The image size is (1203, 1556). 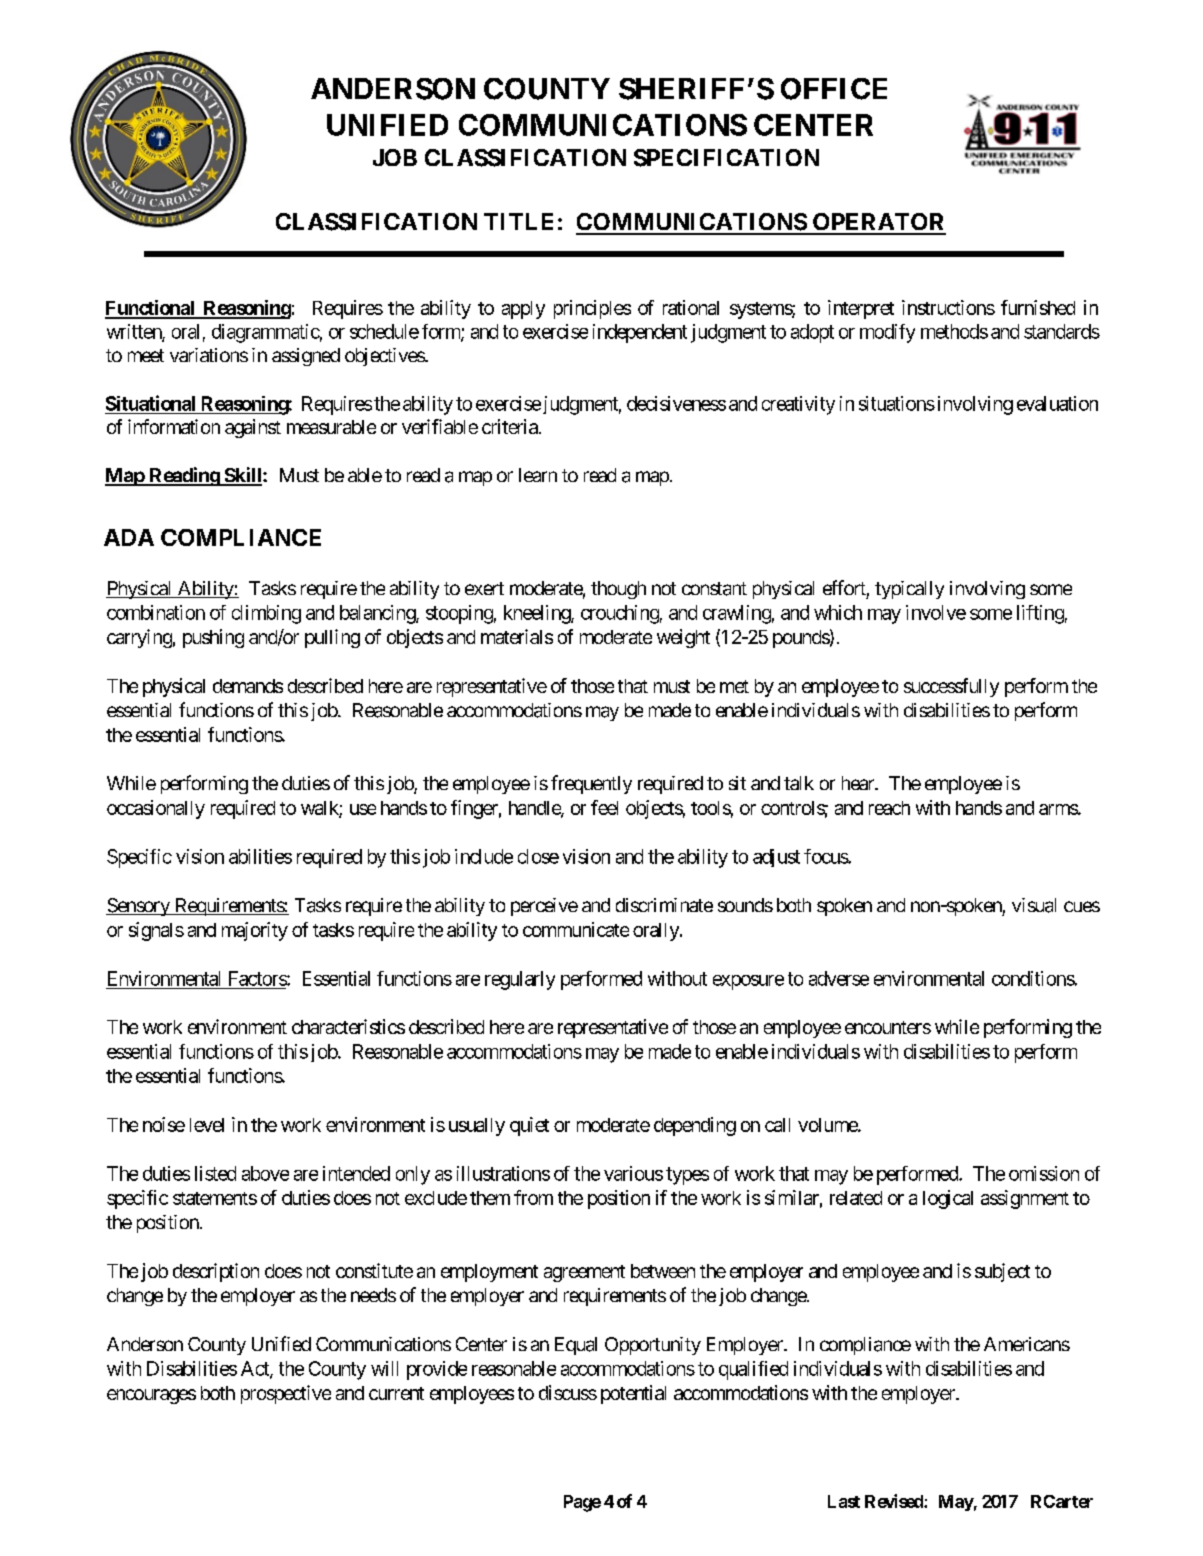 I want to click on prospective, so click(x=286, y=1394).
